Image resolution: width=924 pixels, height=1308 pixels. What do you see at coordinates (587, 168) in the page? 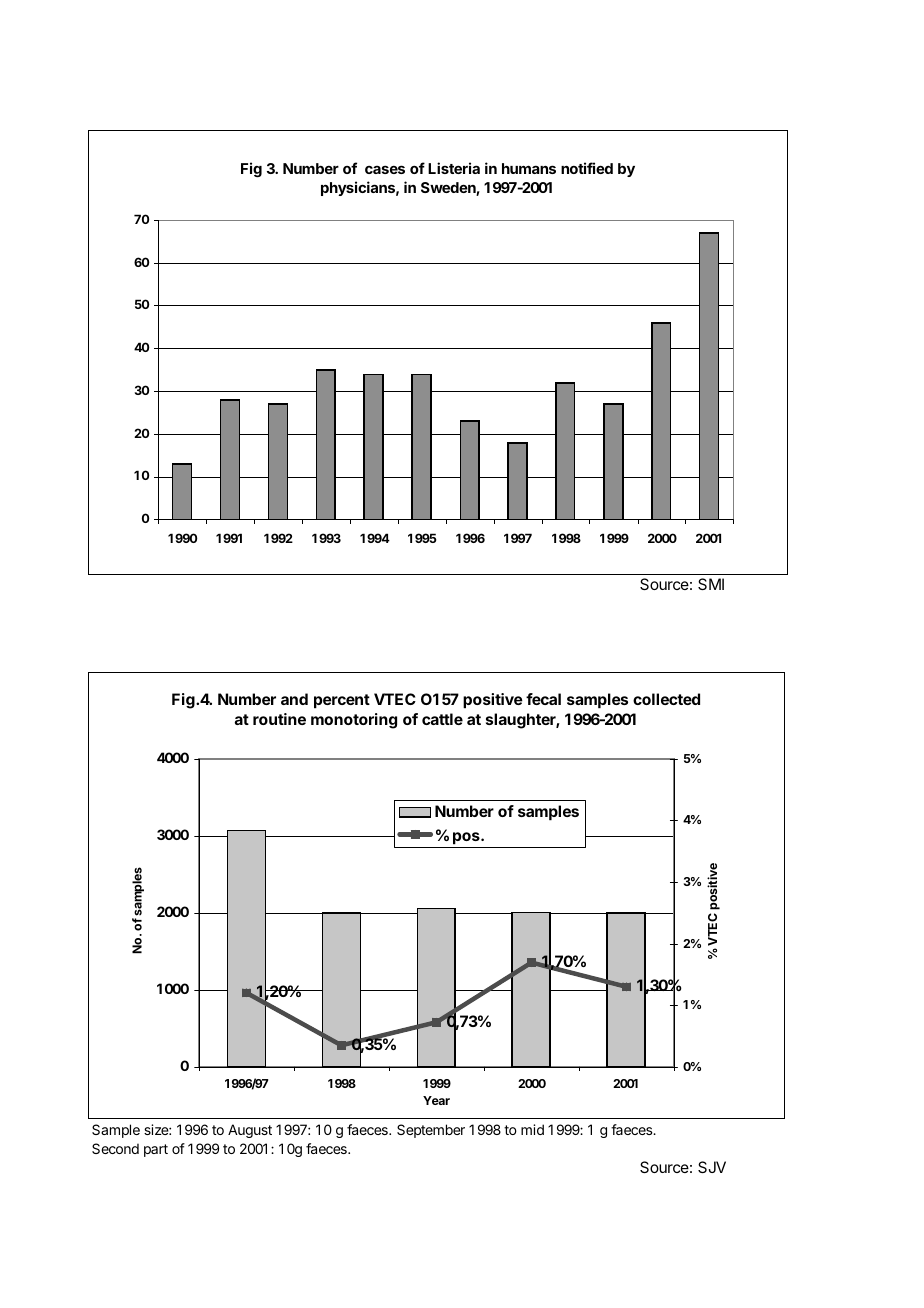
I see `notified` at bounding box center [587, 168].
